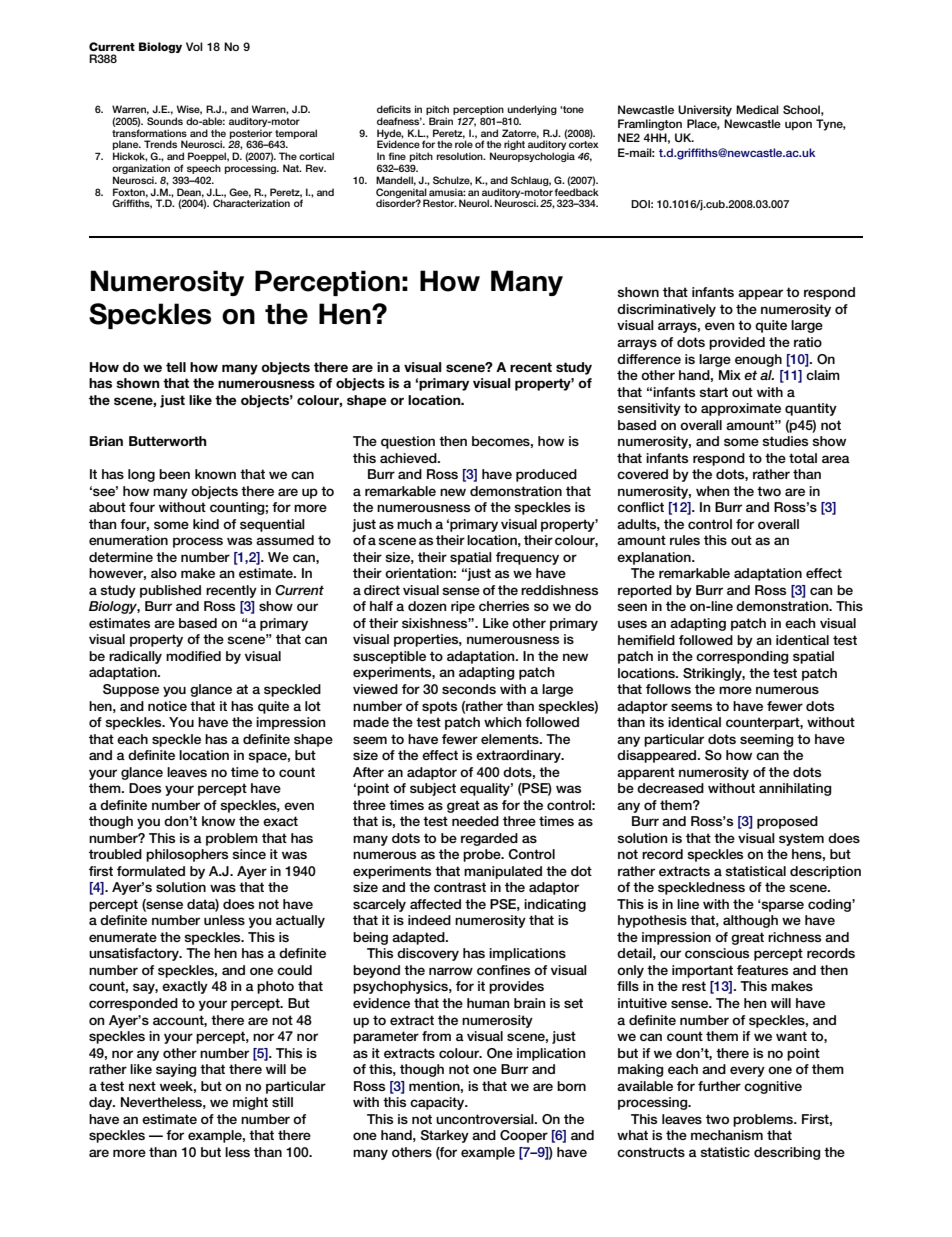  What do you see at coordinates (532, 110) in the screenshot?
I see `underlying` at bounding box center [532, 110].
